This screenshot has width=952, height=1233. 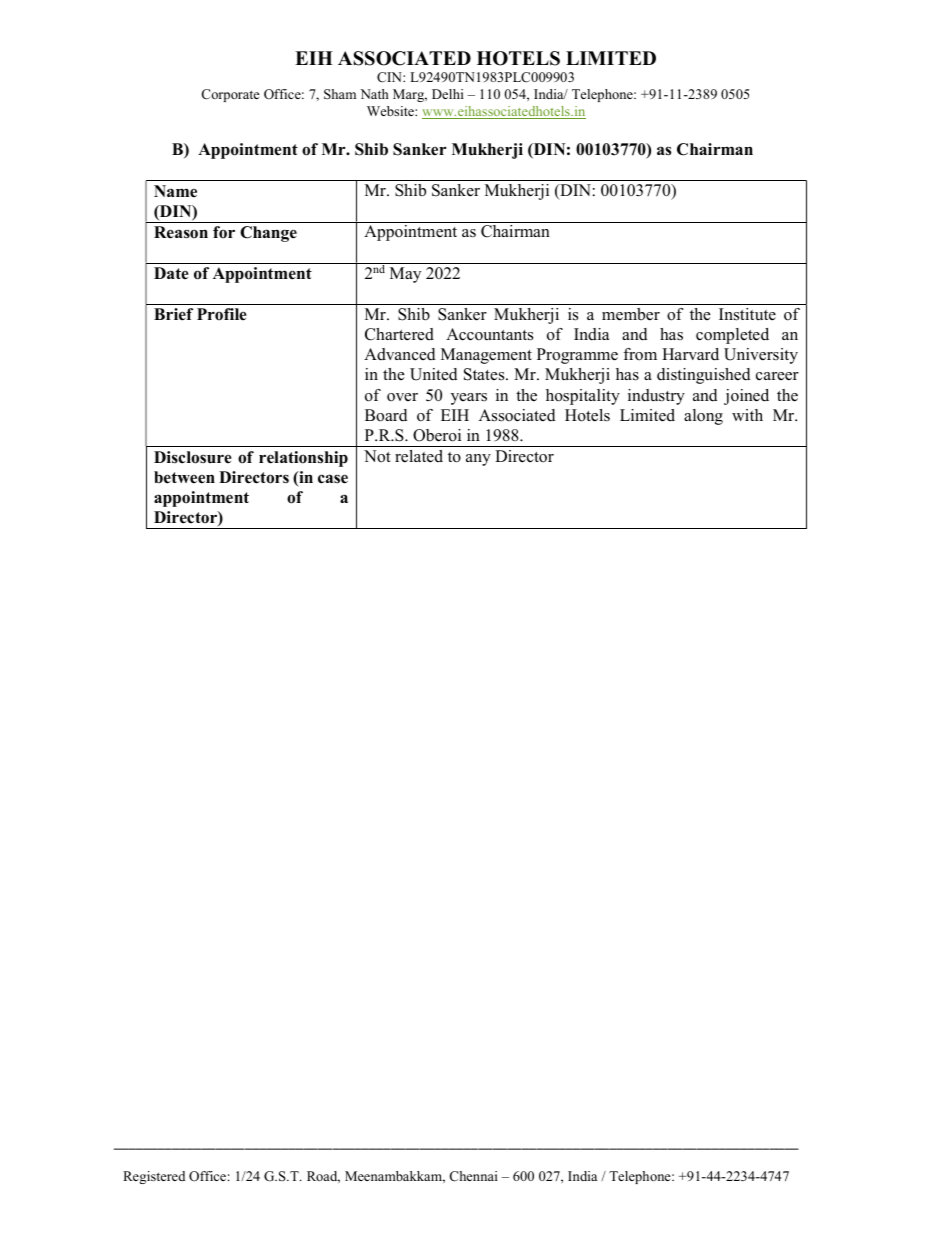 I want to click on case, so click(x=333, y=479).
